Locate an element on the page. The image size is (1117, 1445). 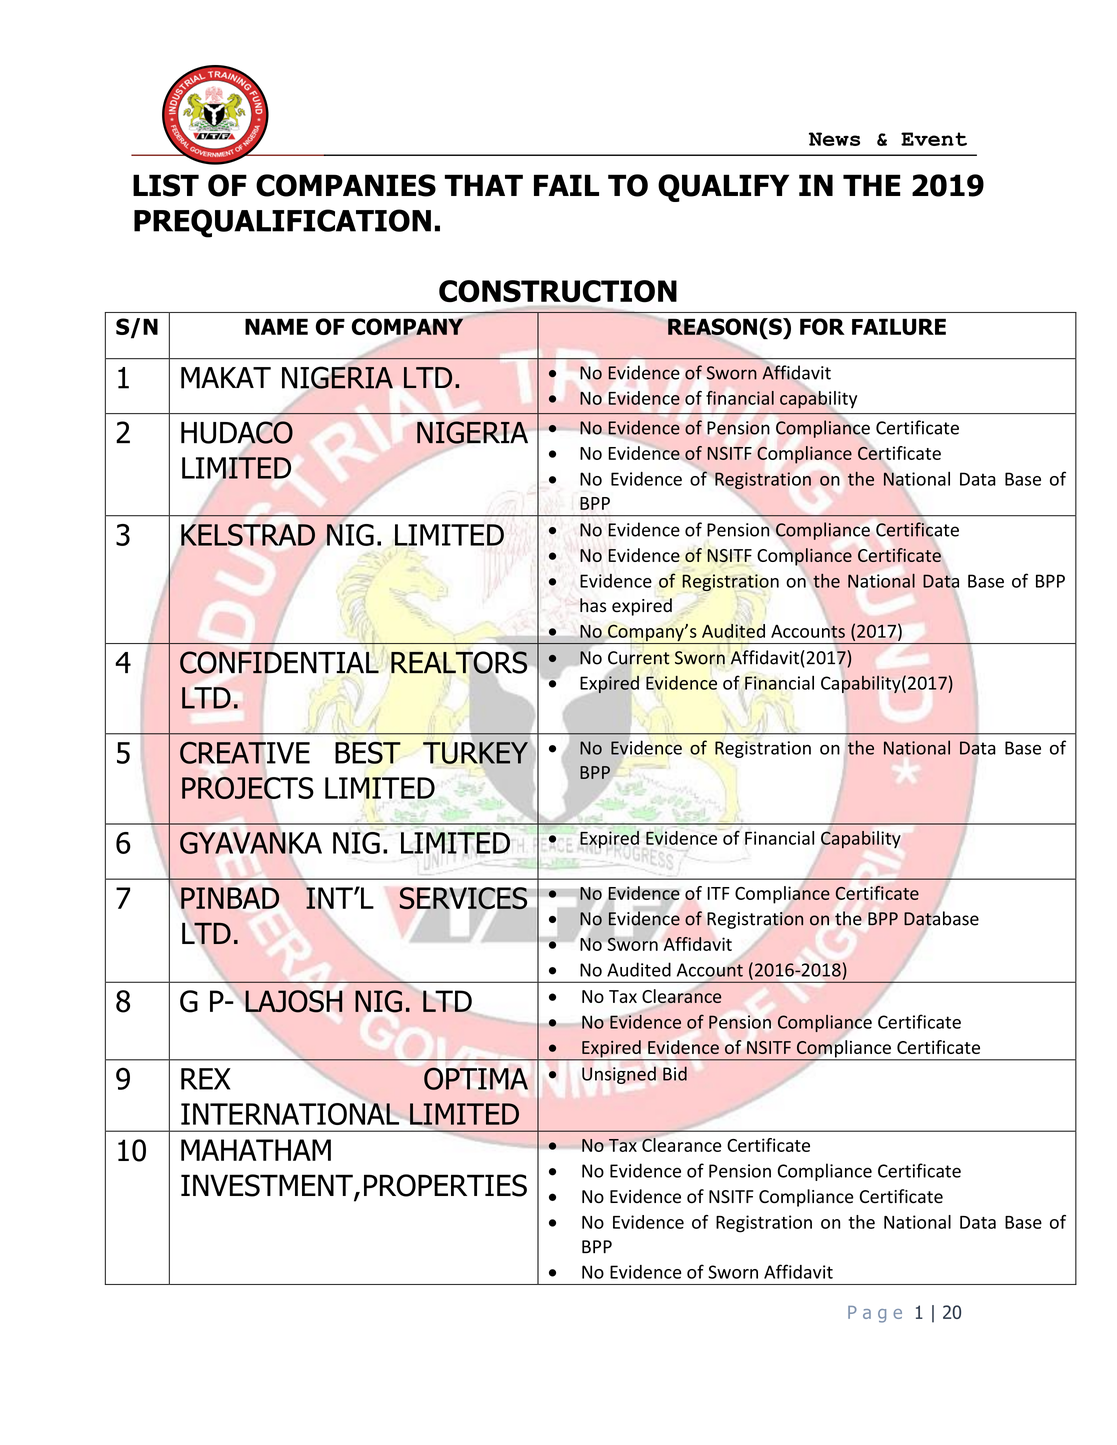
NAME is located at coordinates (276, 326).
